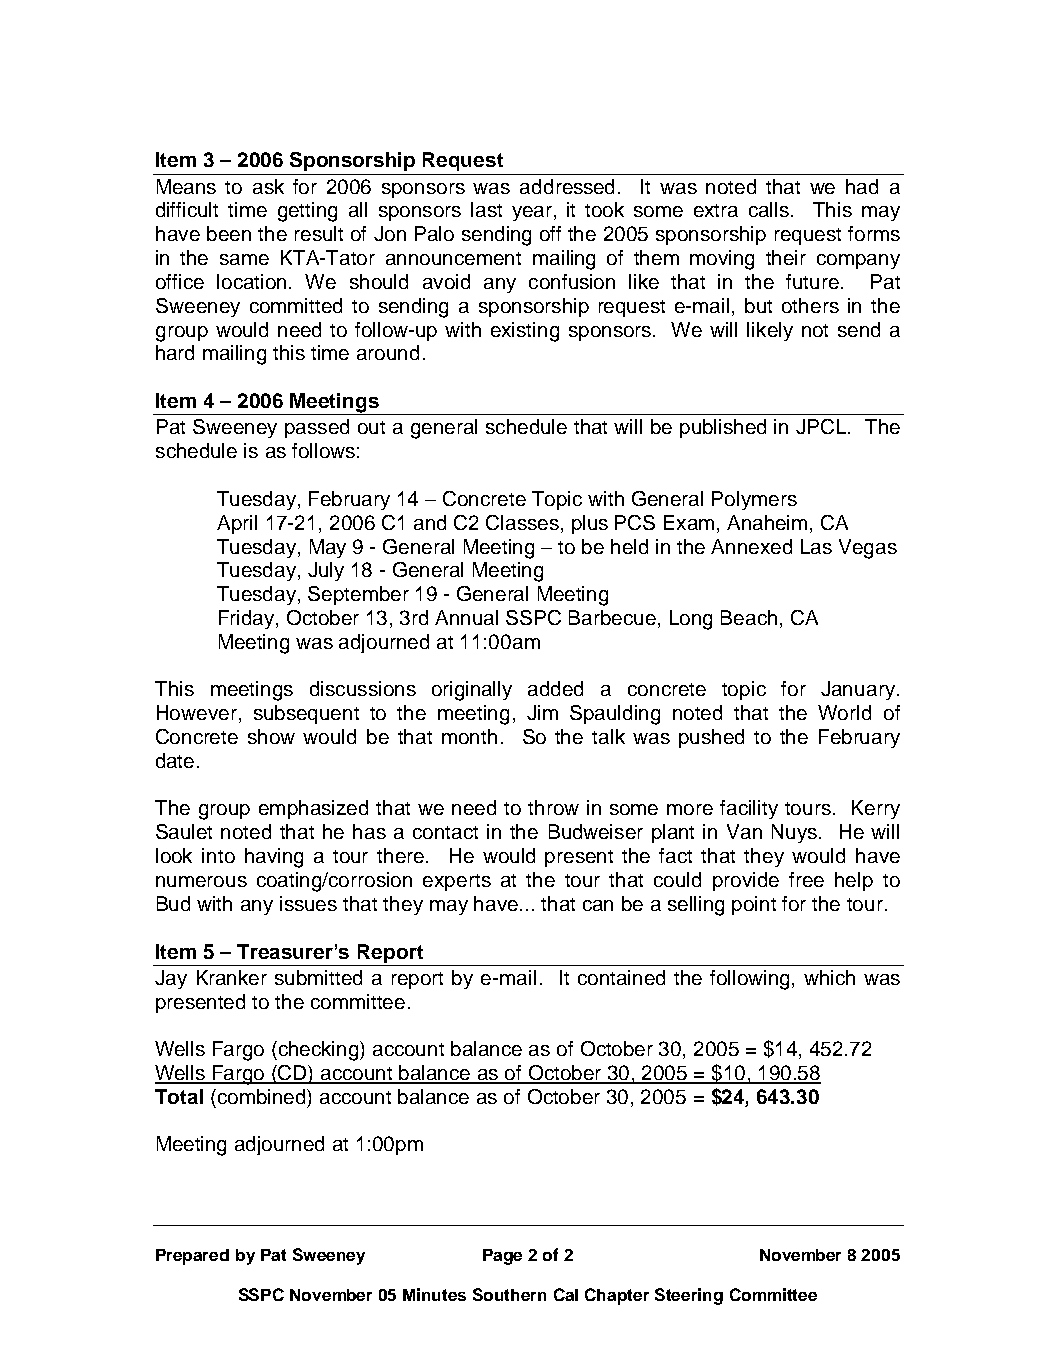  Describe the element at coordinates (229, 233) in the image. I see `been` at that location.
